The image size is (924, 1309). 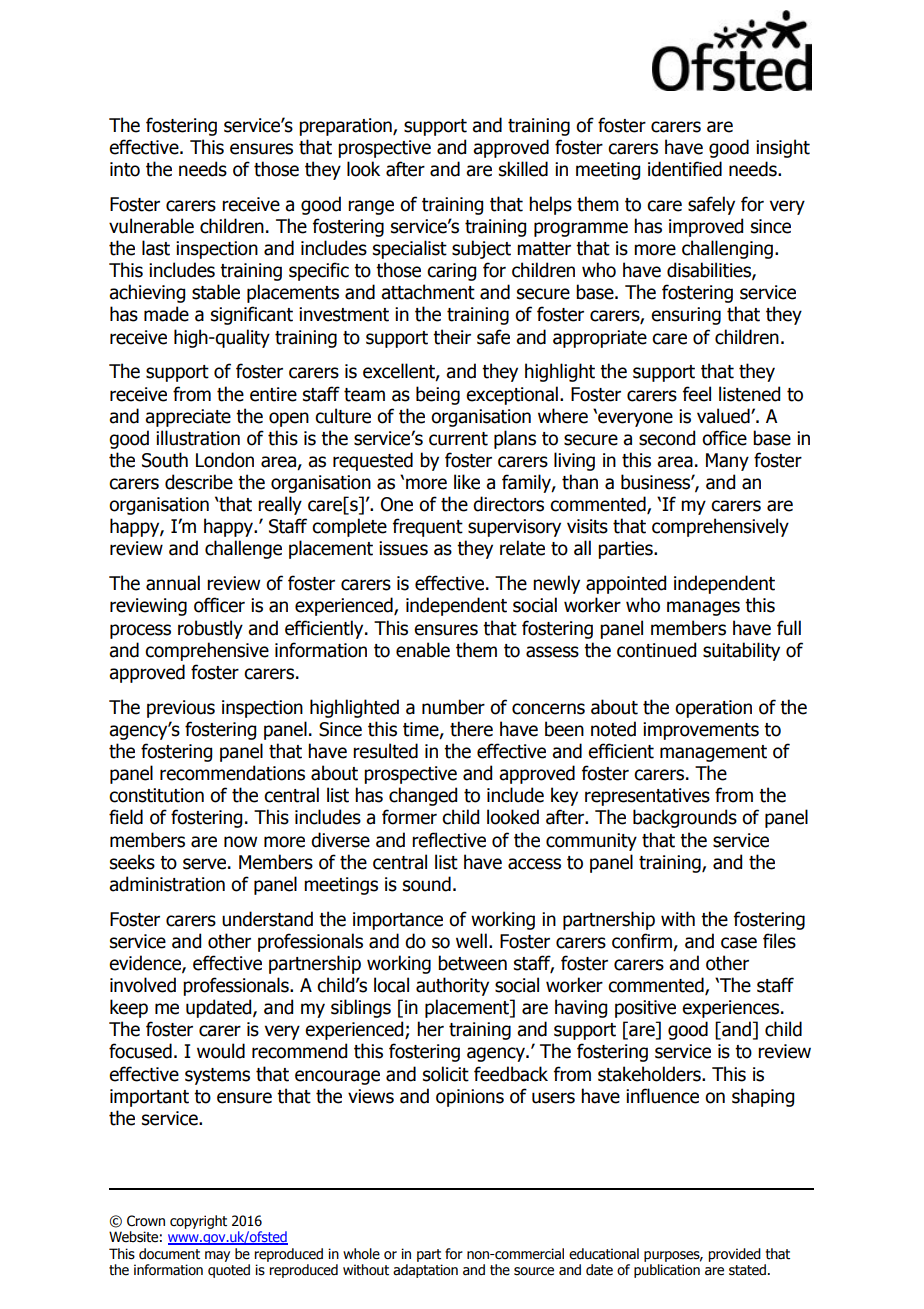 I want to click on backgrounds, so click(x=685, y=818).
